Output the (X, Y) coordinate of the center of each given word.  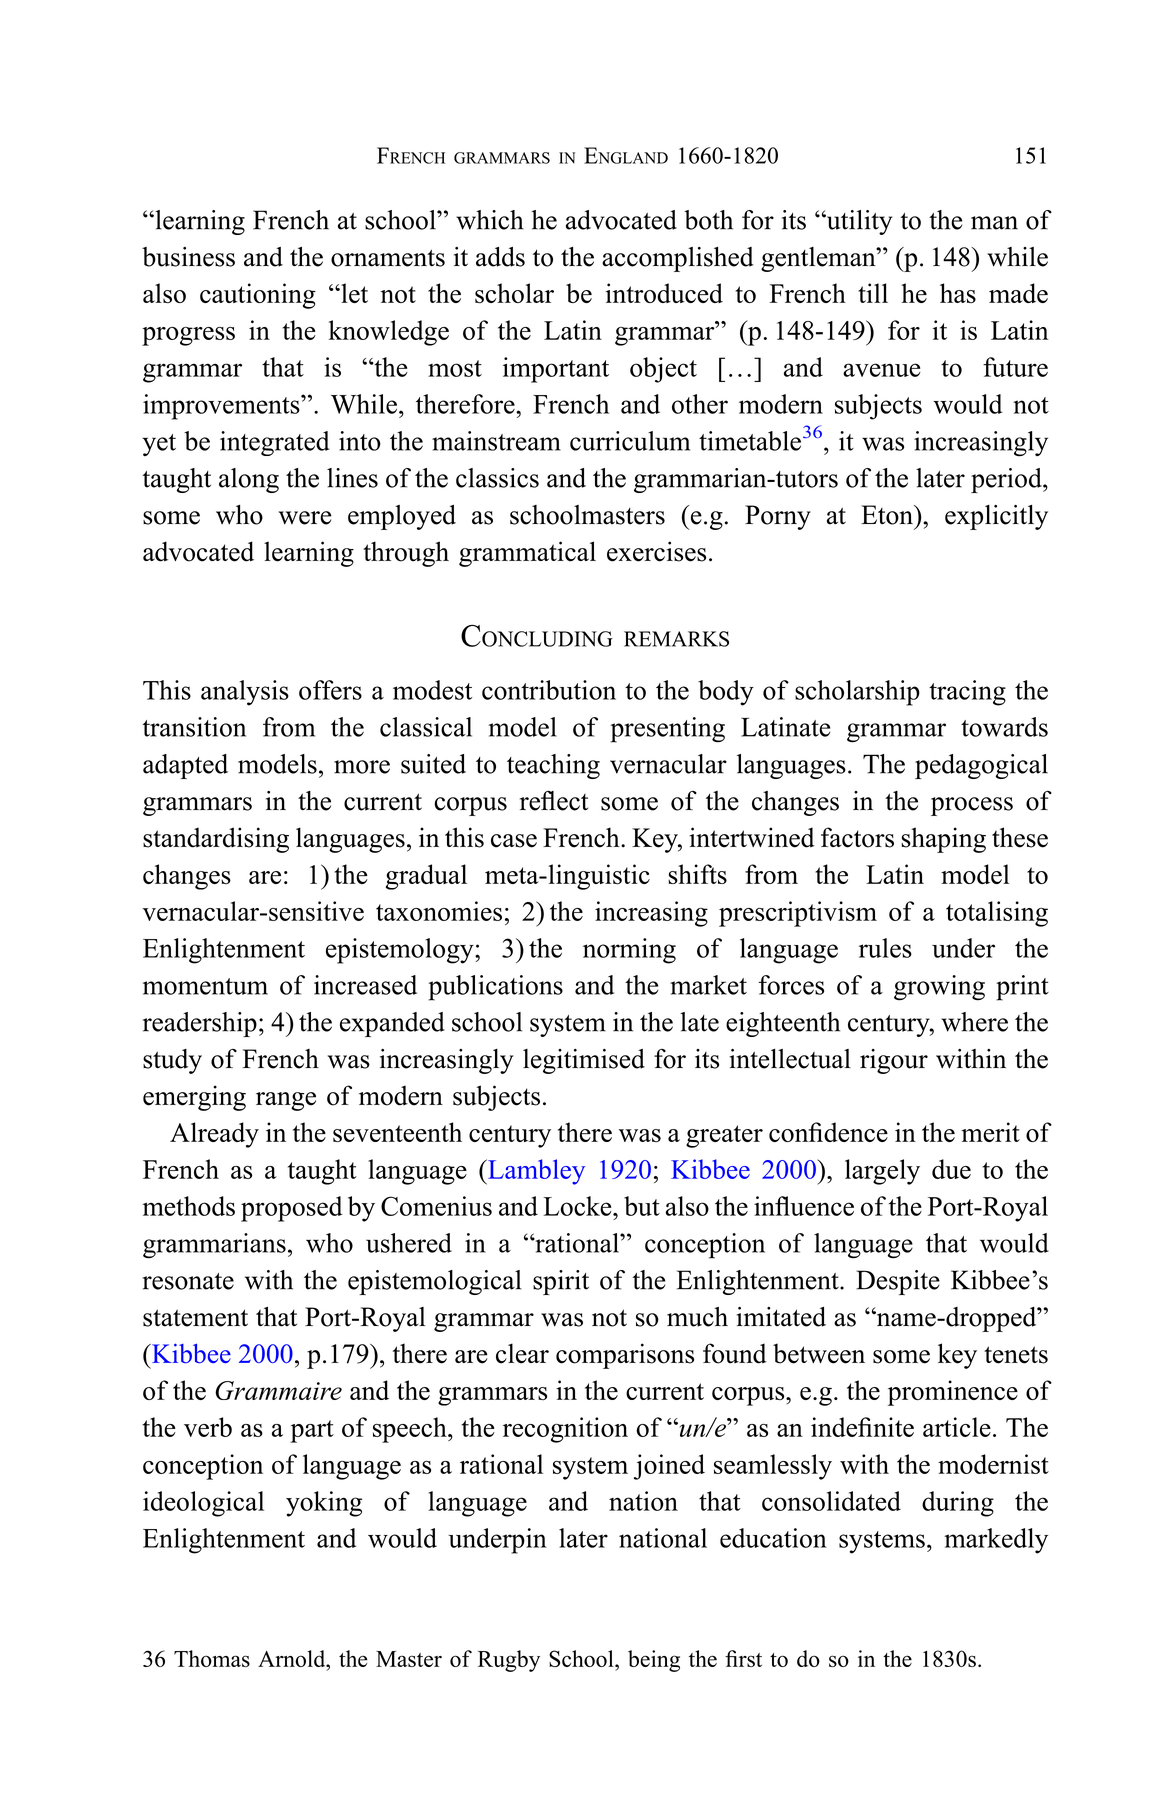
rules (885, 948)
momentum (205, 986)
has (958, 293)
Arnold (293, 1658)
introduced (664, 293)
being (654, 1661)
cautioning (258, 296)
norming (629, 951)
